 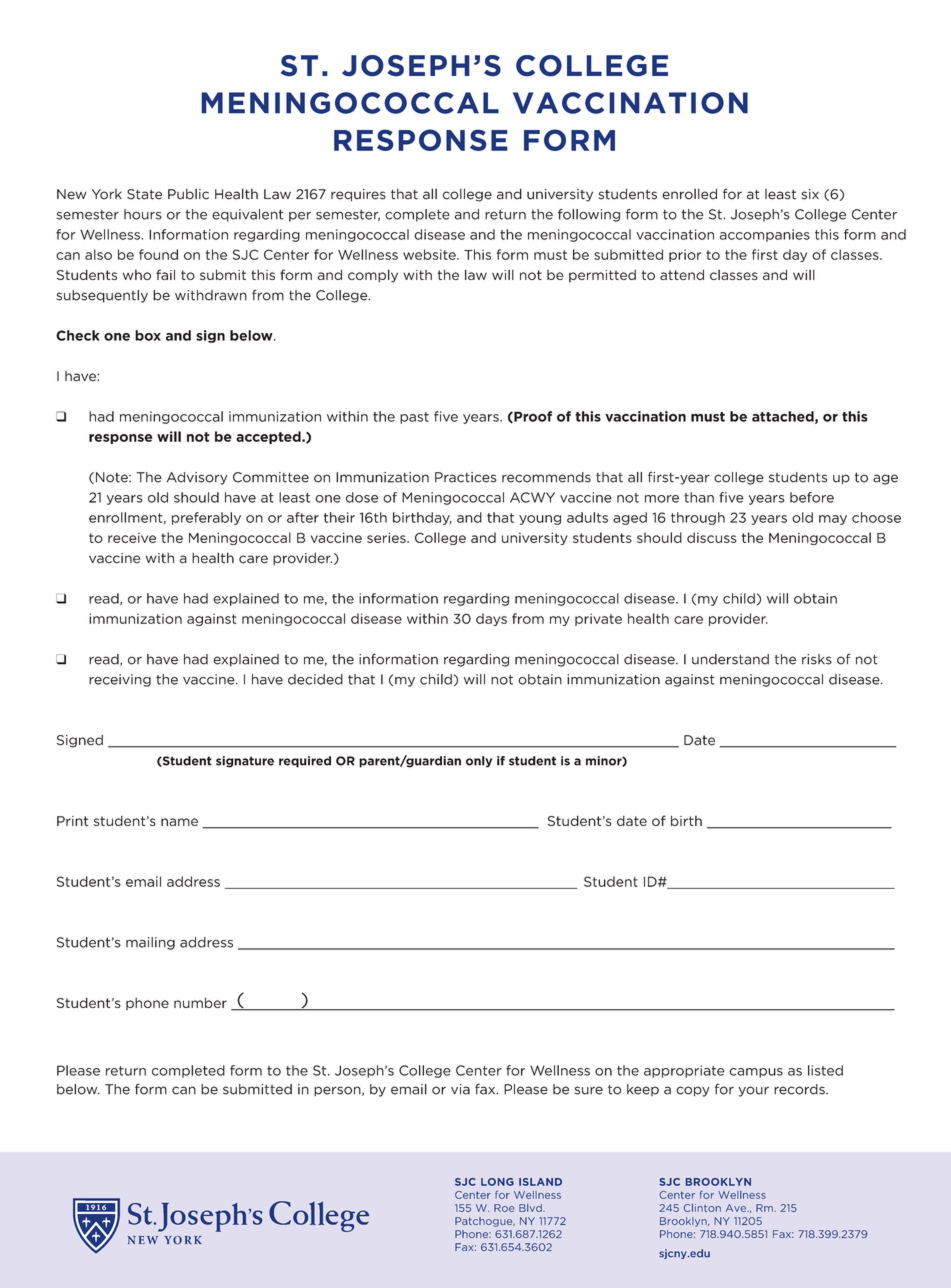 What do you see at coordinates (200, 1002) in the screenshot?
I see `number` at bounding box center [200, 1002].
